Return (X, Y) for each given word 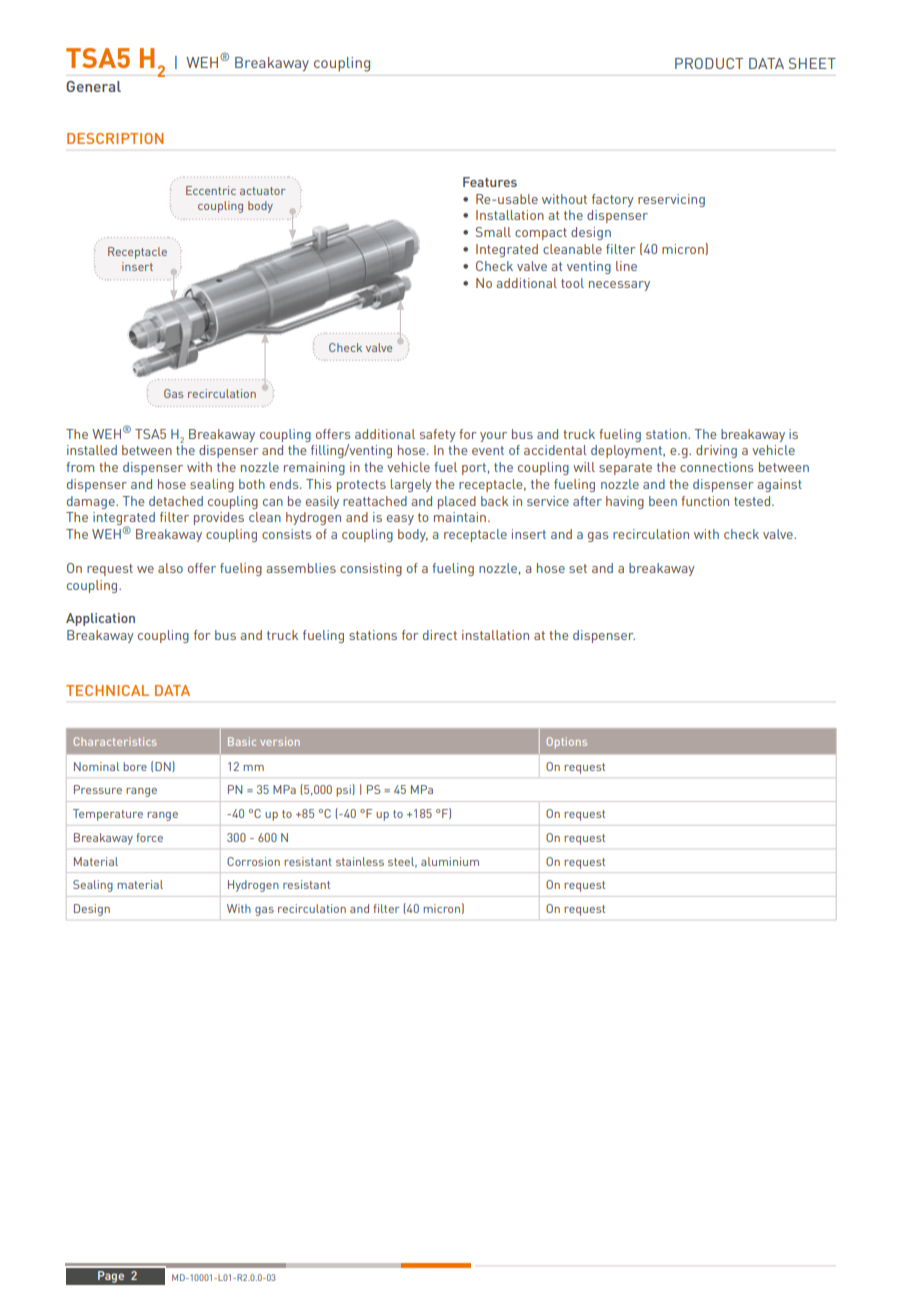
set (578, 568)
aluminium (450, 861)
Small (493, 232)
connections (716, 467)
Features (490, 182)
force (149, 837)
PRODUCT (709, 63)
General (93, 86)
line (626, 266)
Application (100, 619)
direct (440, 635)
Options (567, 742)
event (488, 450)
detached (176, 501)
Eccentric (211, 190)
